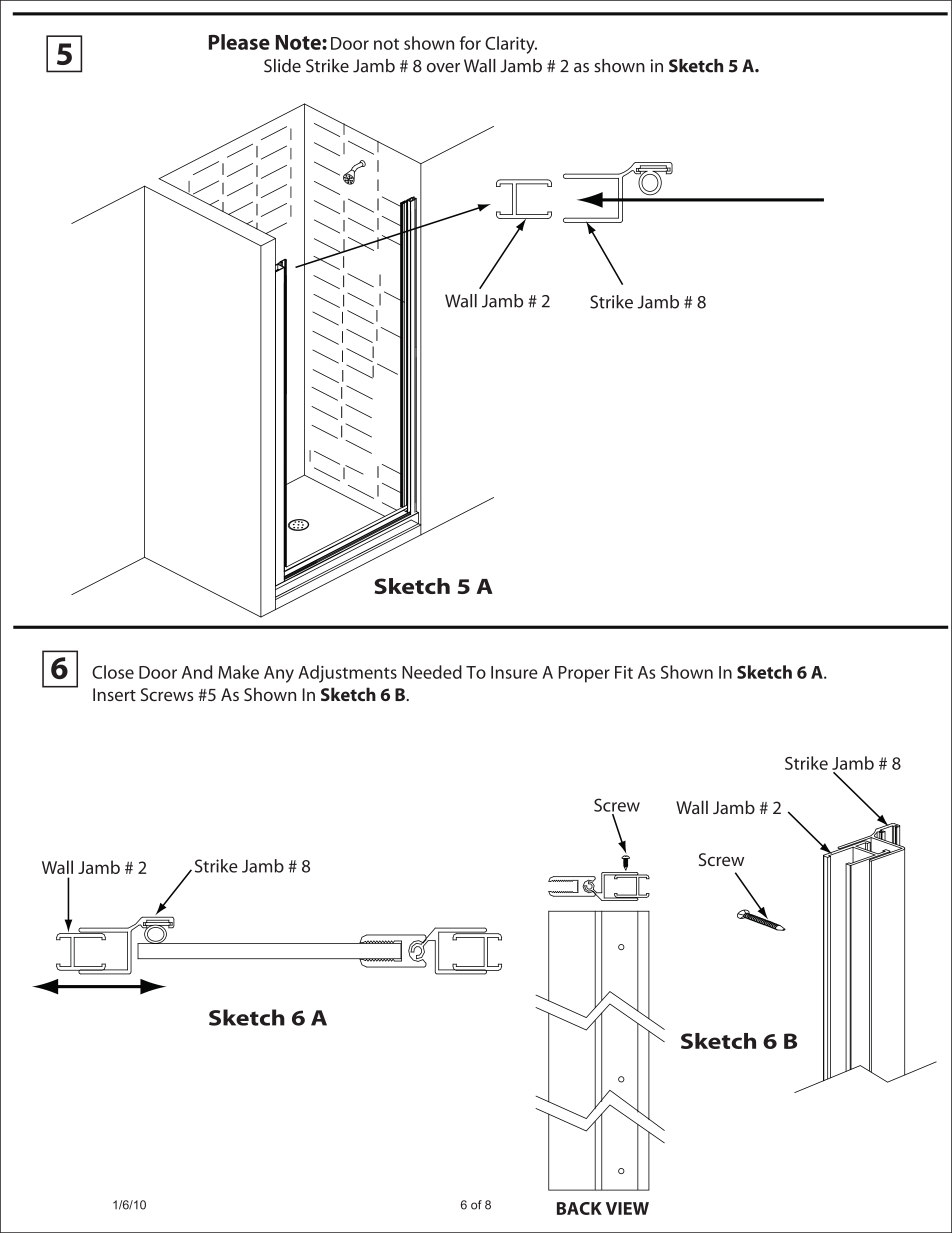 The image size is (952, 1233). I want to click on VIEW, so click(627, 1208).
